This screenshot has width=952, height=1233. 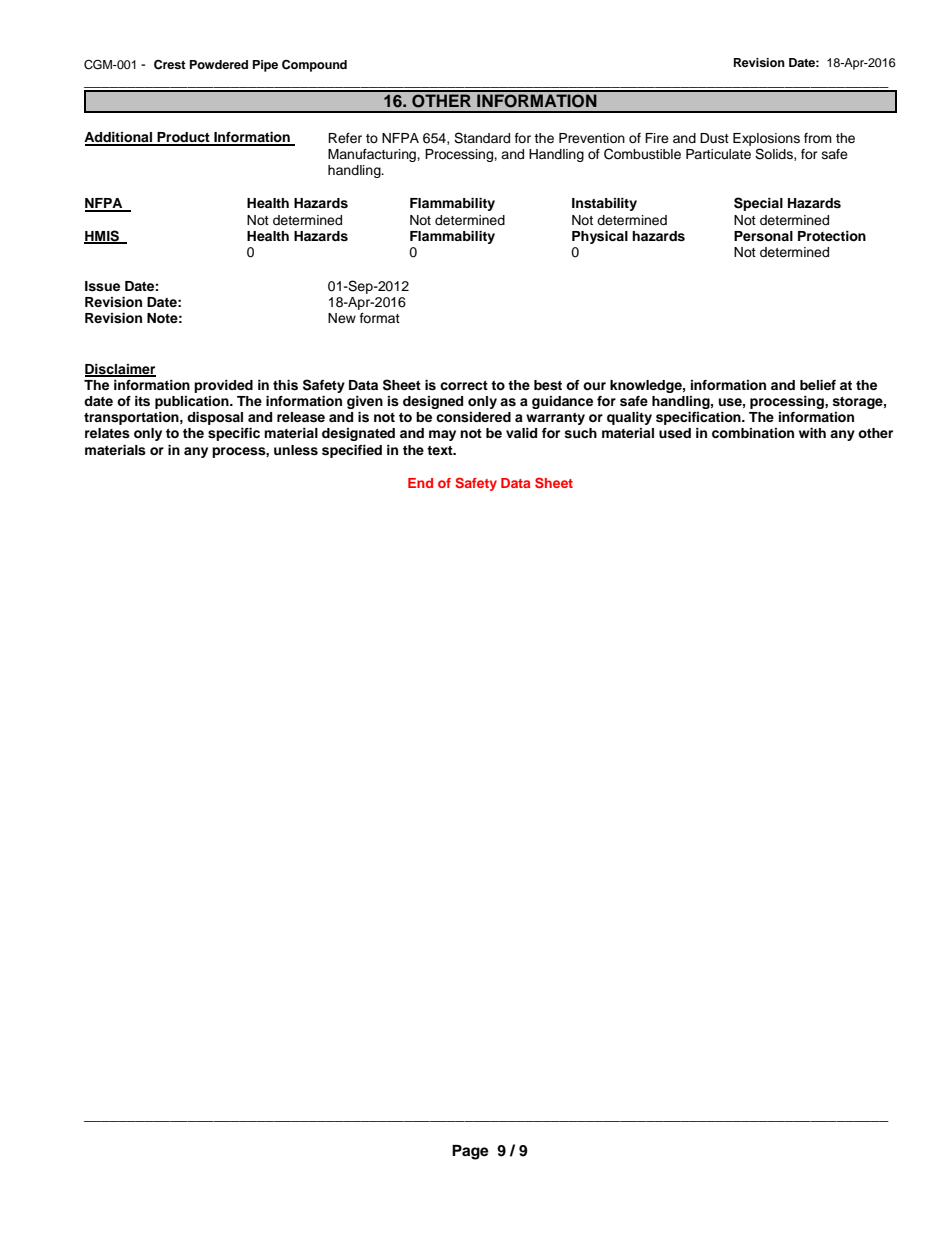 What do you see at coordinates (420, 483) in the screenshot?
I see `End` at bounding box center [420, 483].
